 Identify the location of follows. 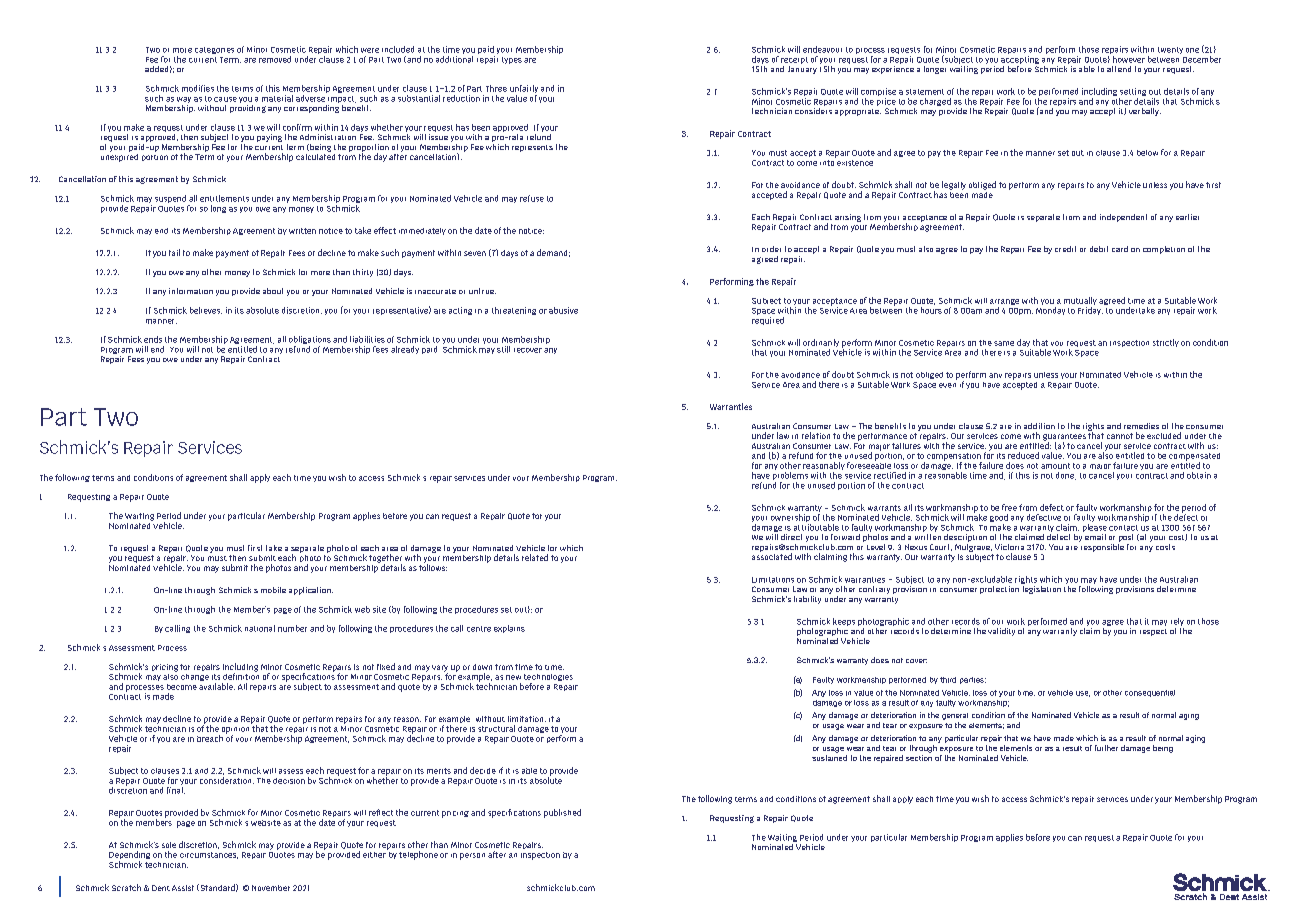
(433, 566).
